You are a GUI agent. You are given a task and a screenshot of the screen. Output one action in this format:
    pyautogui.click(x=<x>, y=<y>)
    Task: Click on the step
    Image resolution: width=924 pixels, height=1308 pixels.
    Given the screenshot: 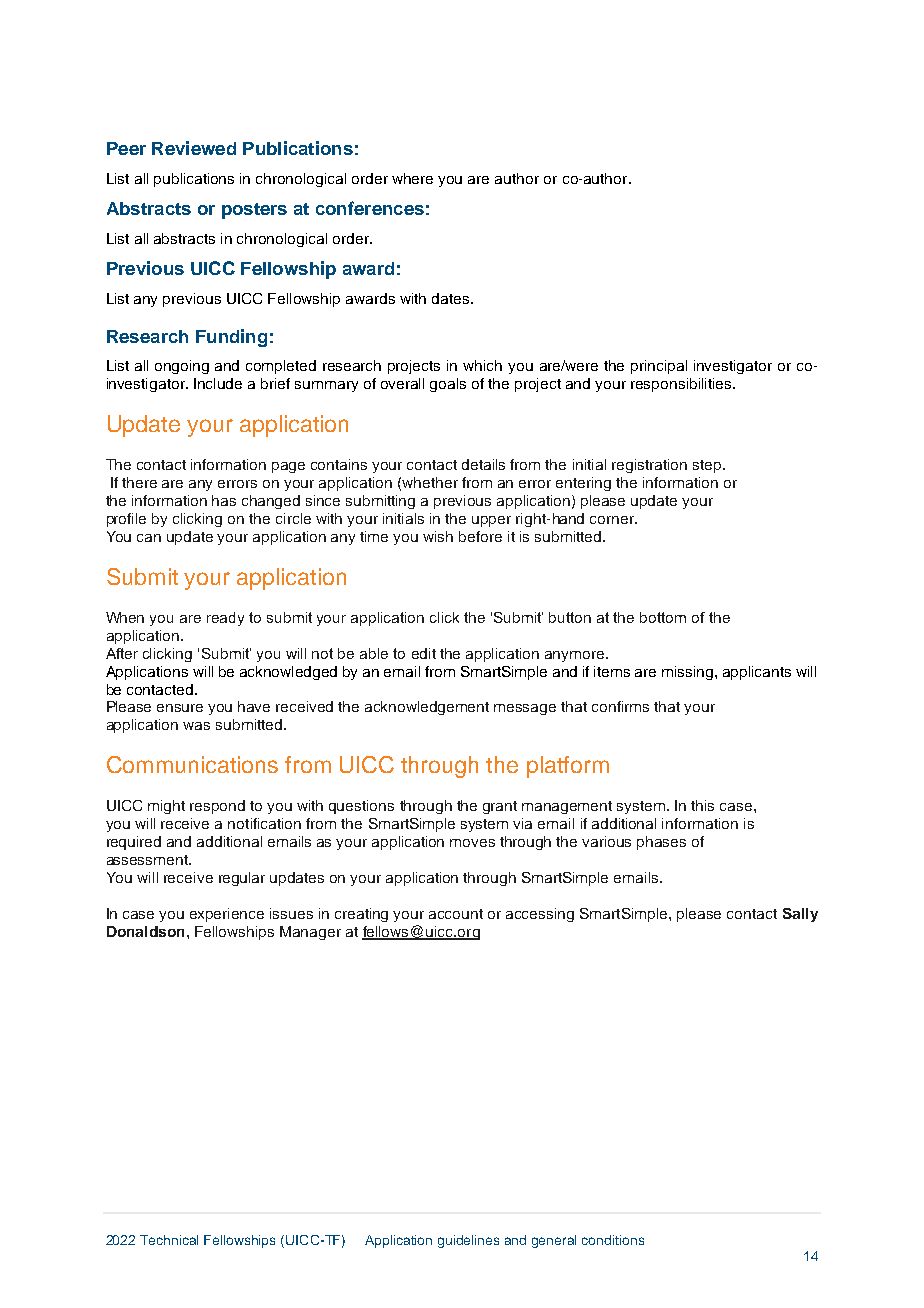 What is the action you would take?
    pyautogui.click(x=708, y=466)
